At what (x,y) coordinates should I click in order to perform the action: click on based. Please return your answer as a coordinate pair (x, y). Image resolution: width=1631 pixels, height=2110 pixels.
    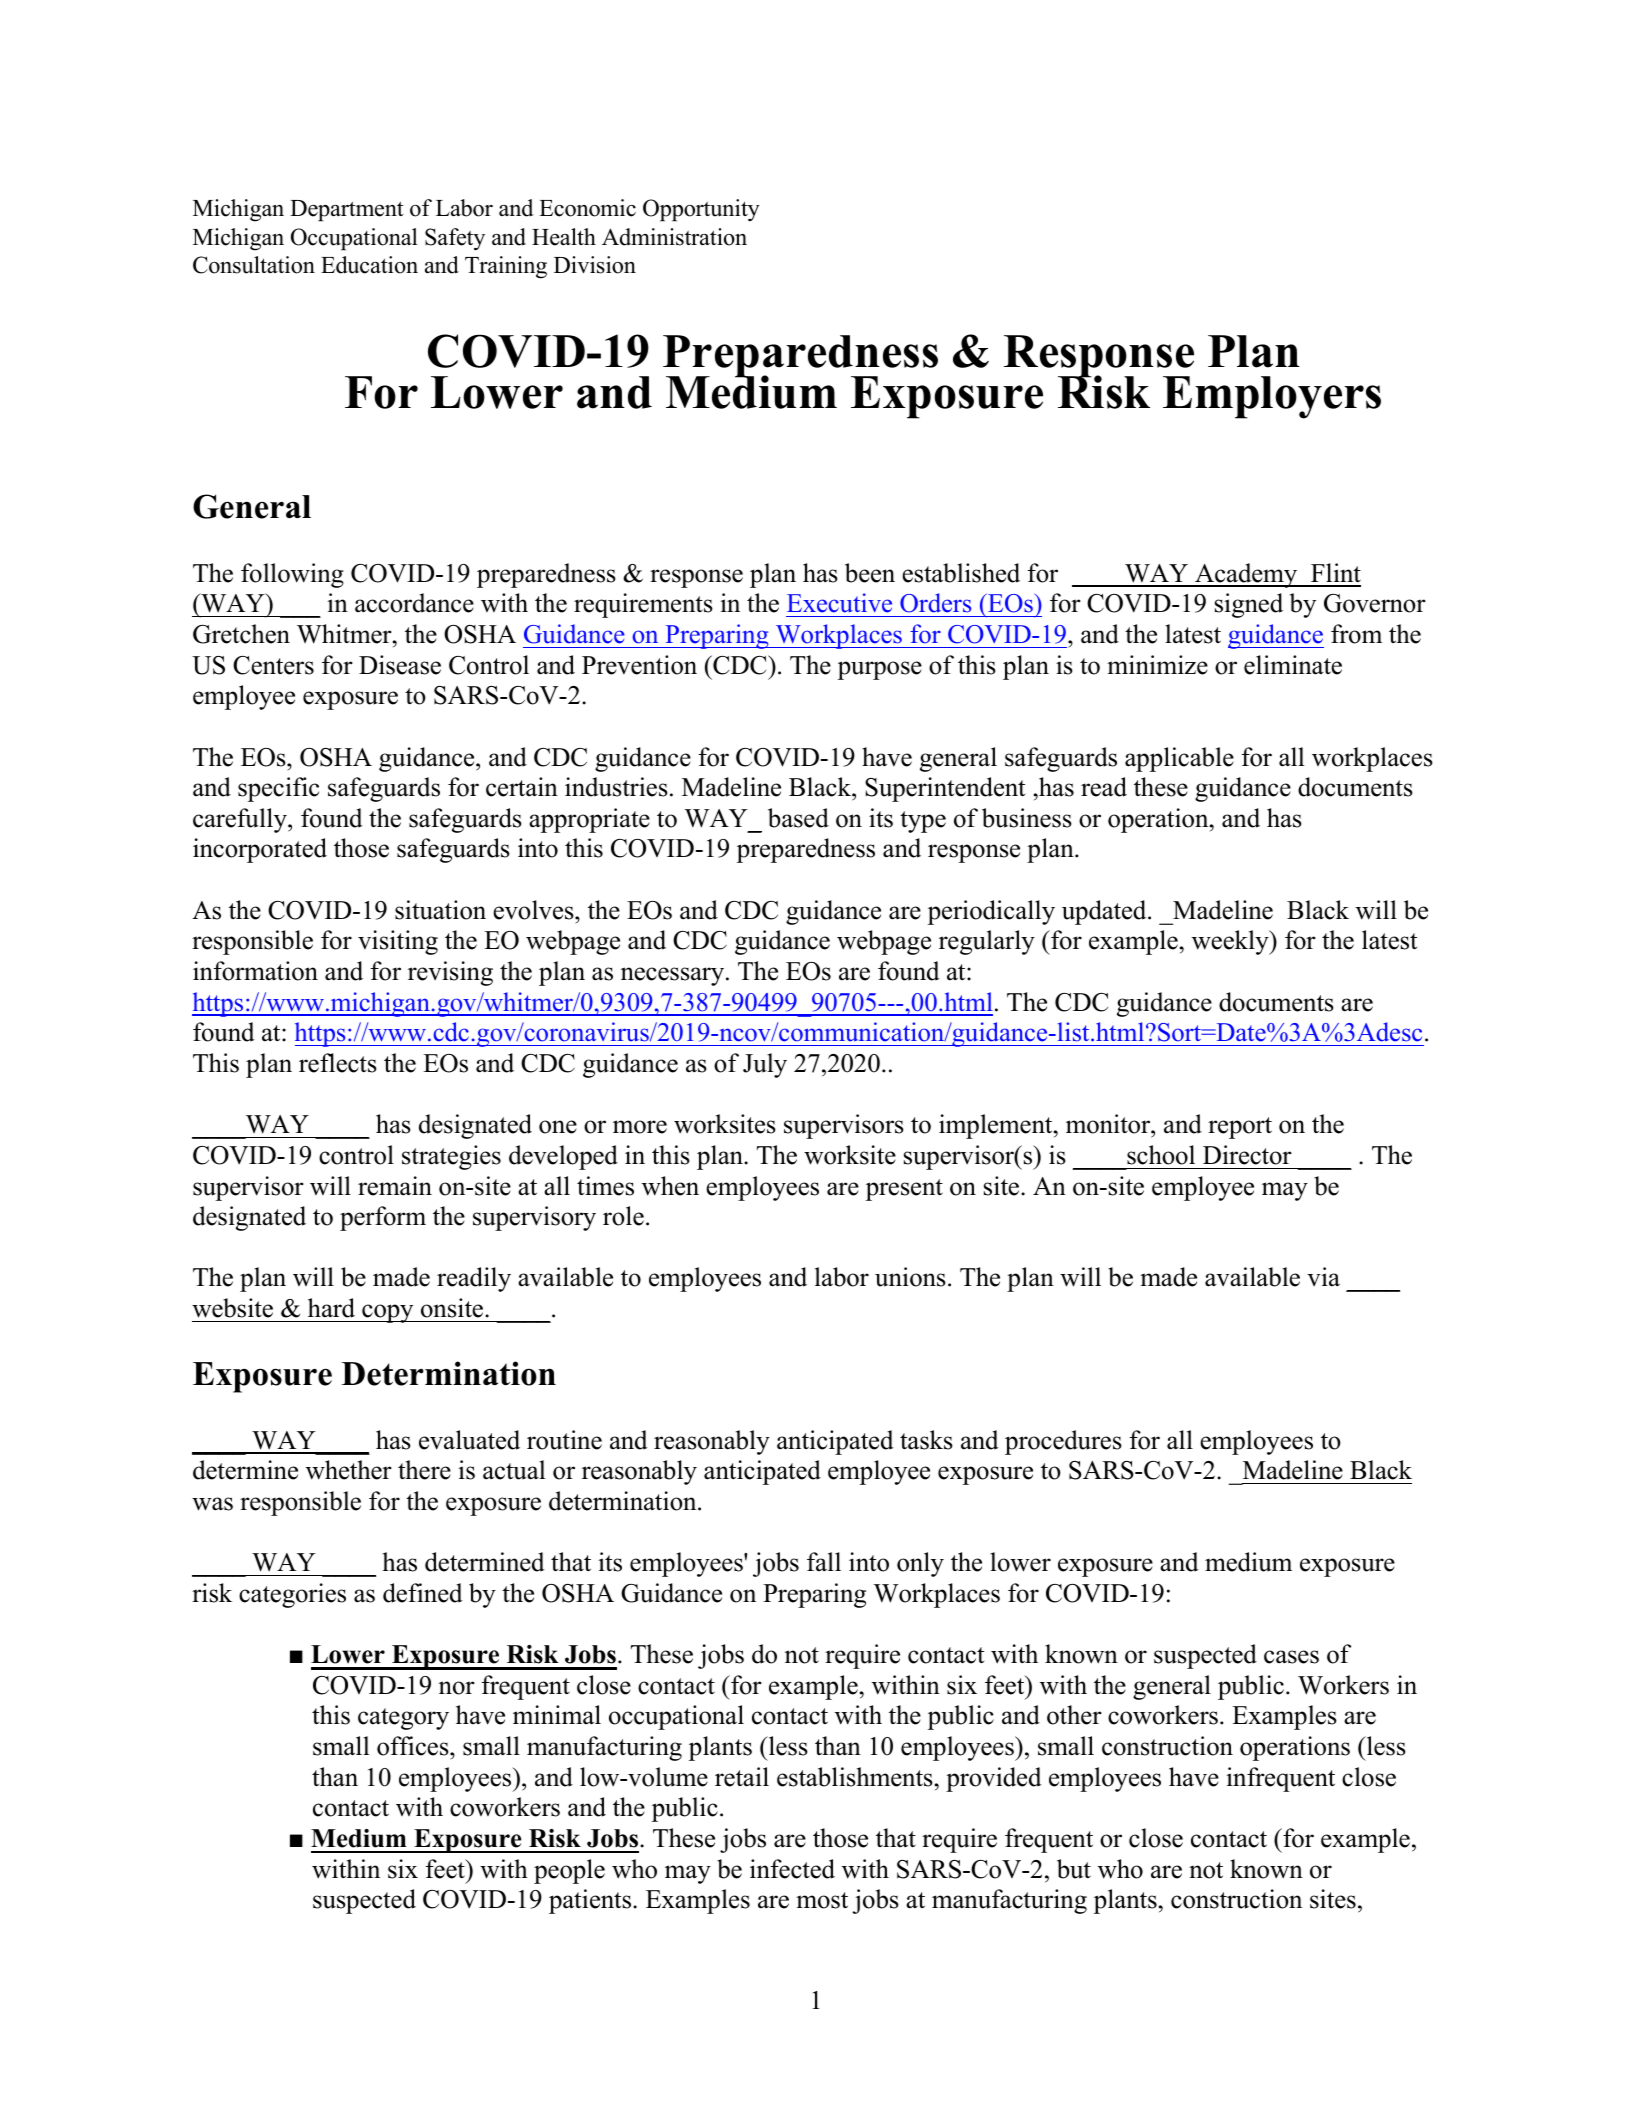
    Looking at the image, I should click on (798, 818).
